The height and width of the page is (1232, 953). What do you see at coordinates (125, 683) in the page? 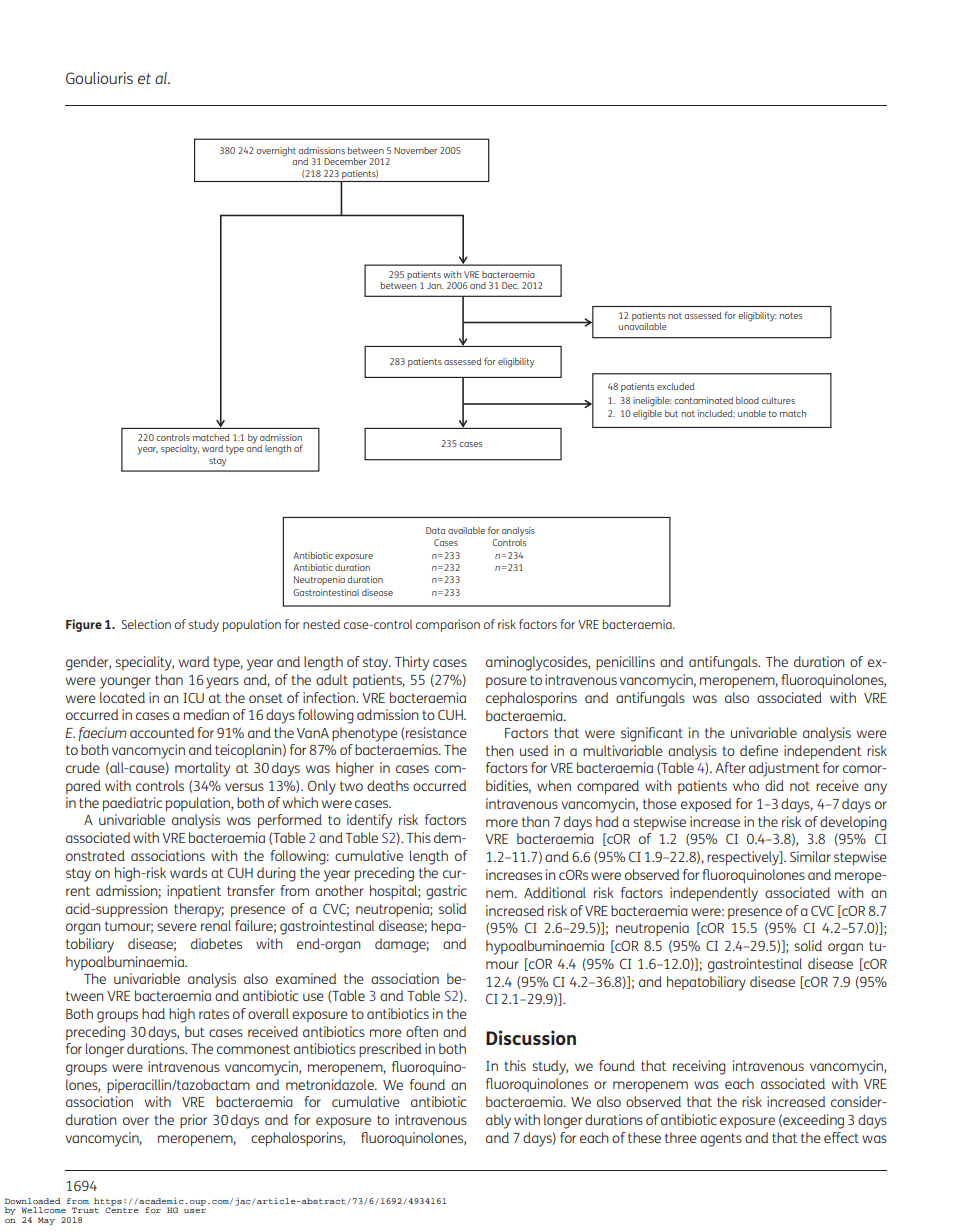
I see `younger` at bounding box center [125, 683].
